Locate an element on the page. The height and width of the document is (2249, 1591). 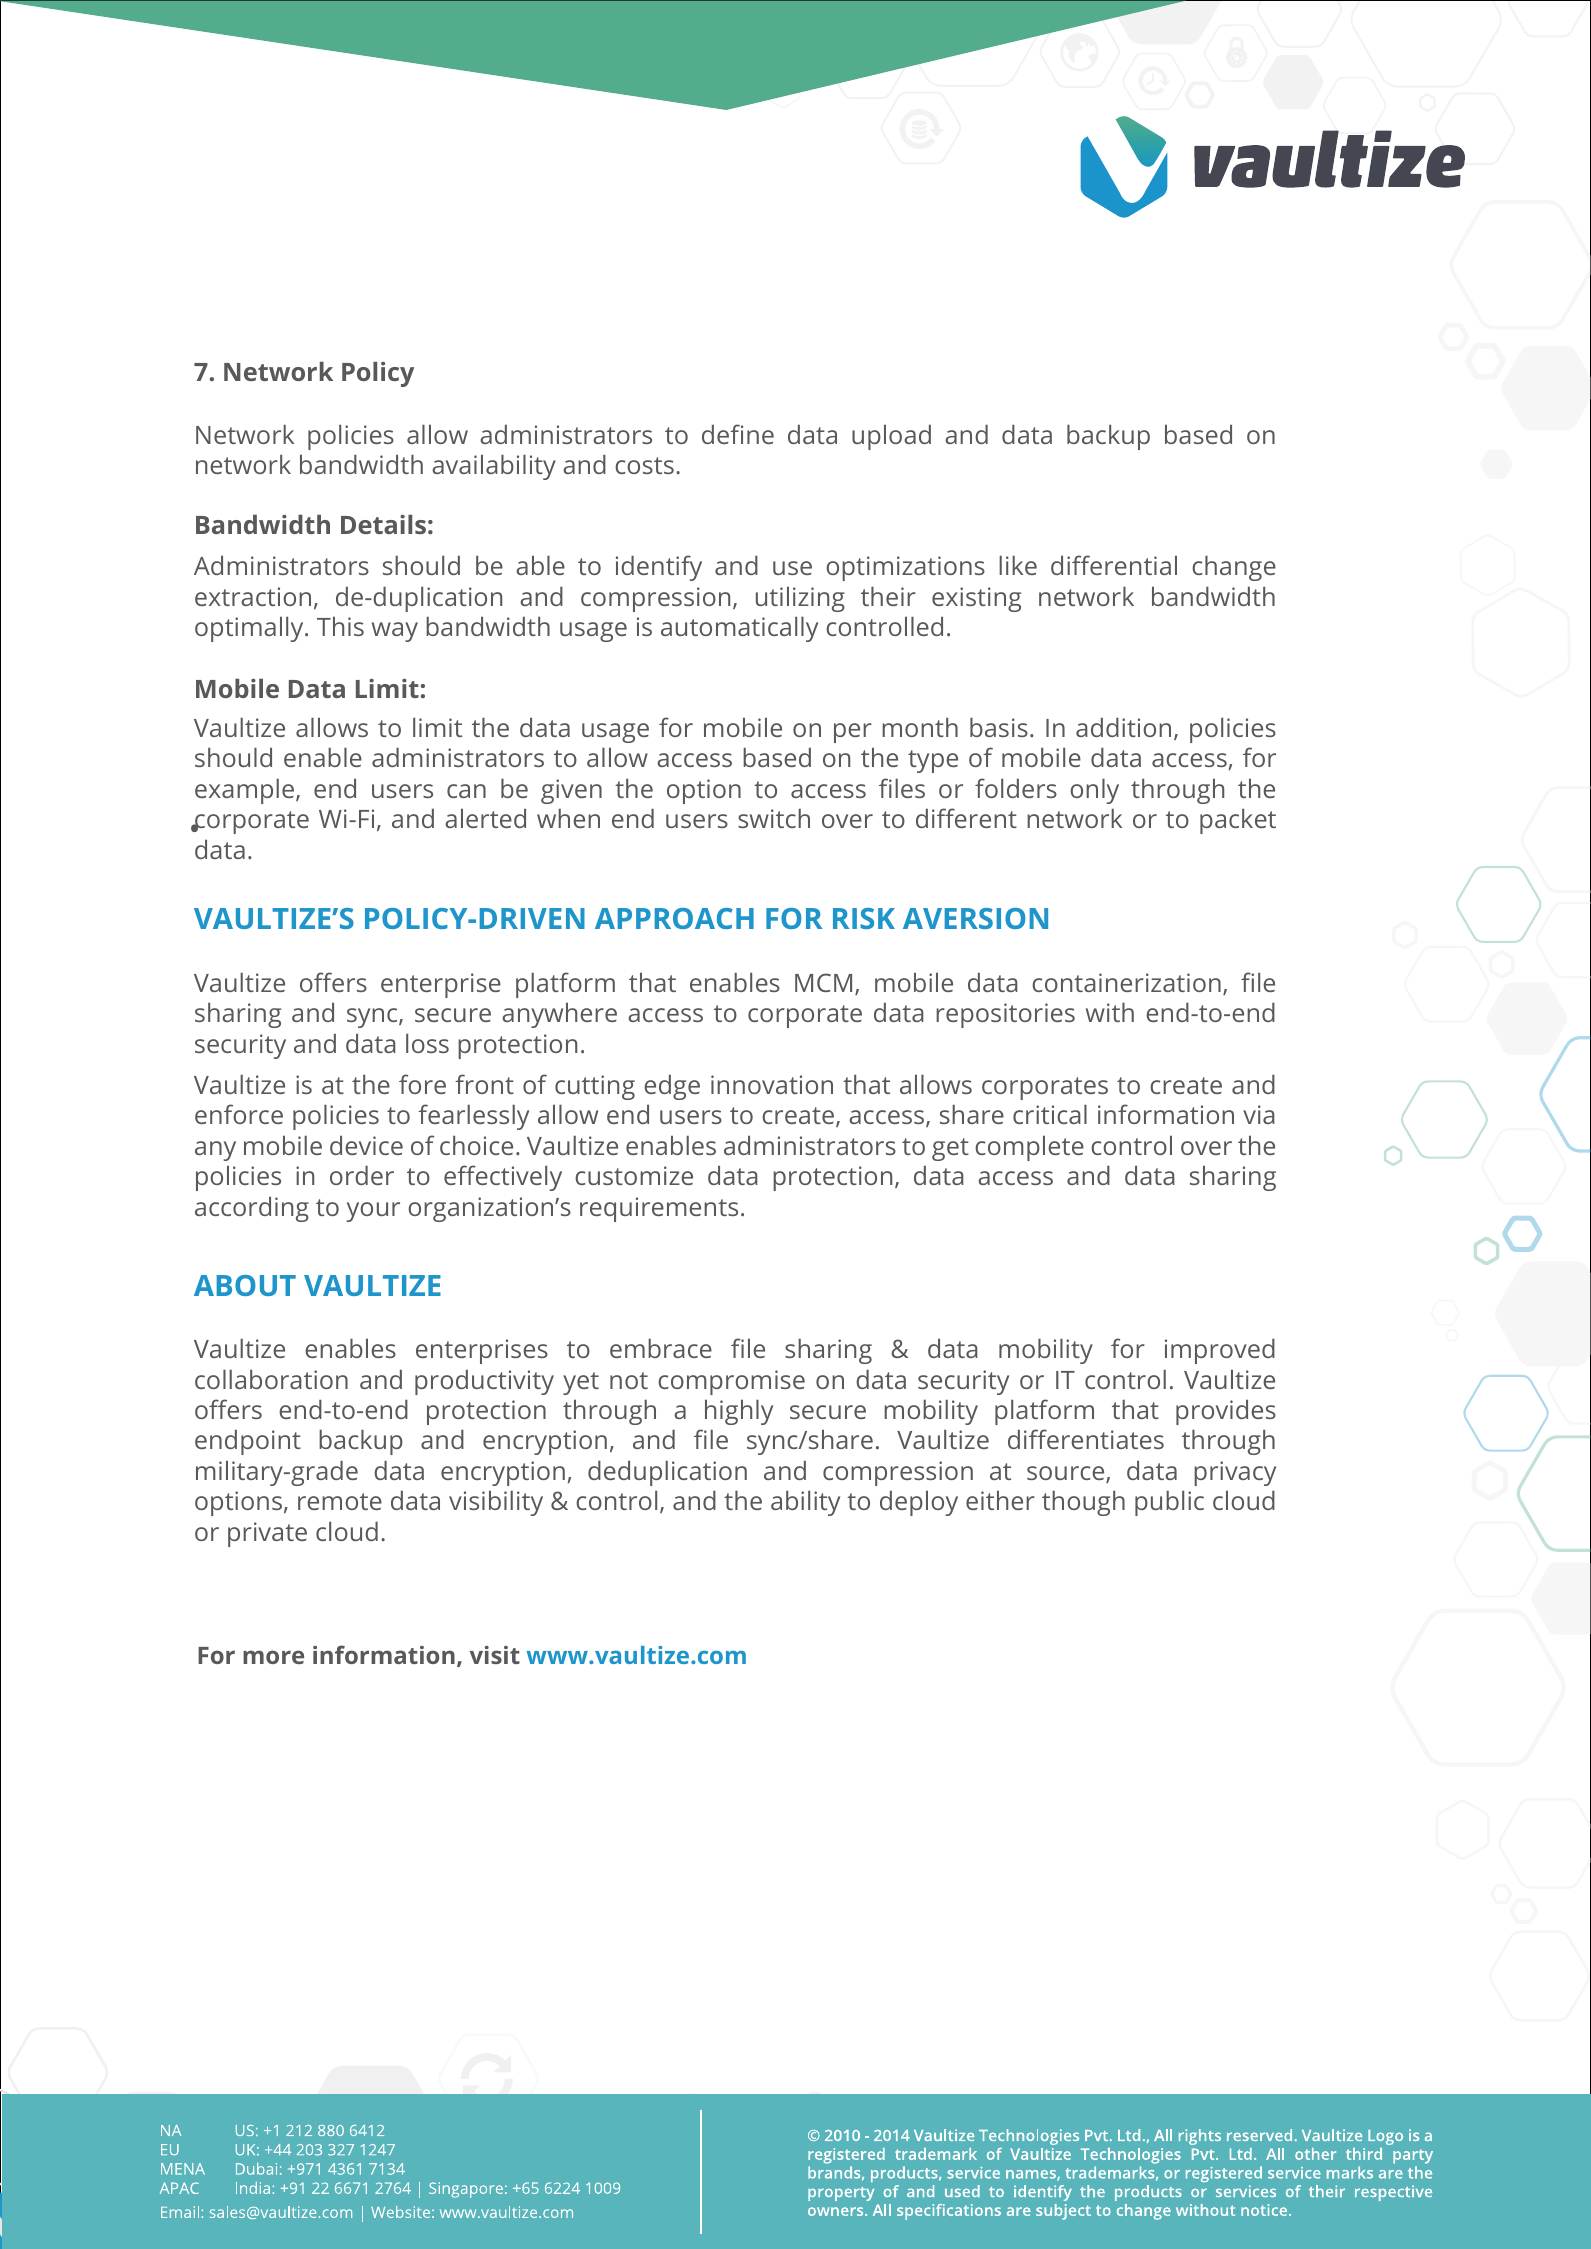
Details is located at coordinates (383, 524).
